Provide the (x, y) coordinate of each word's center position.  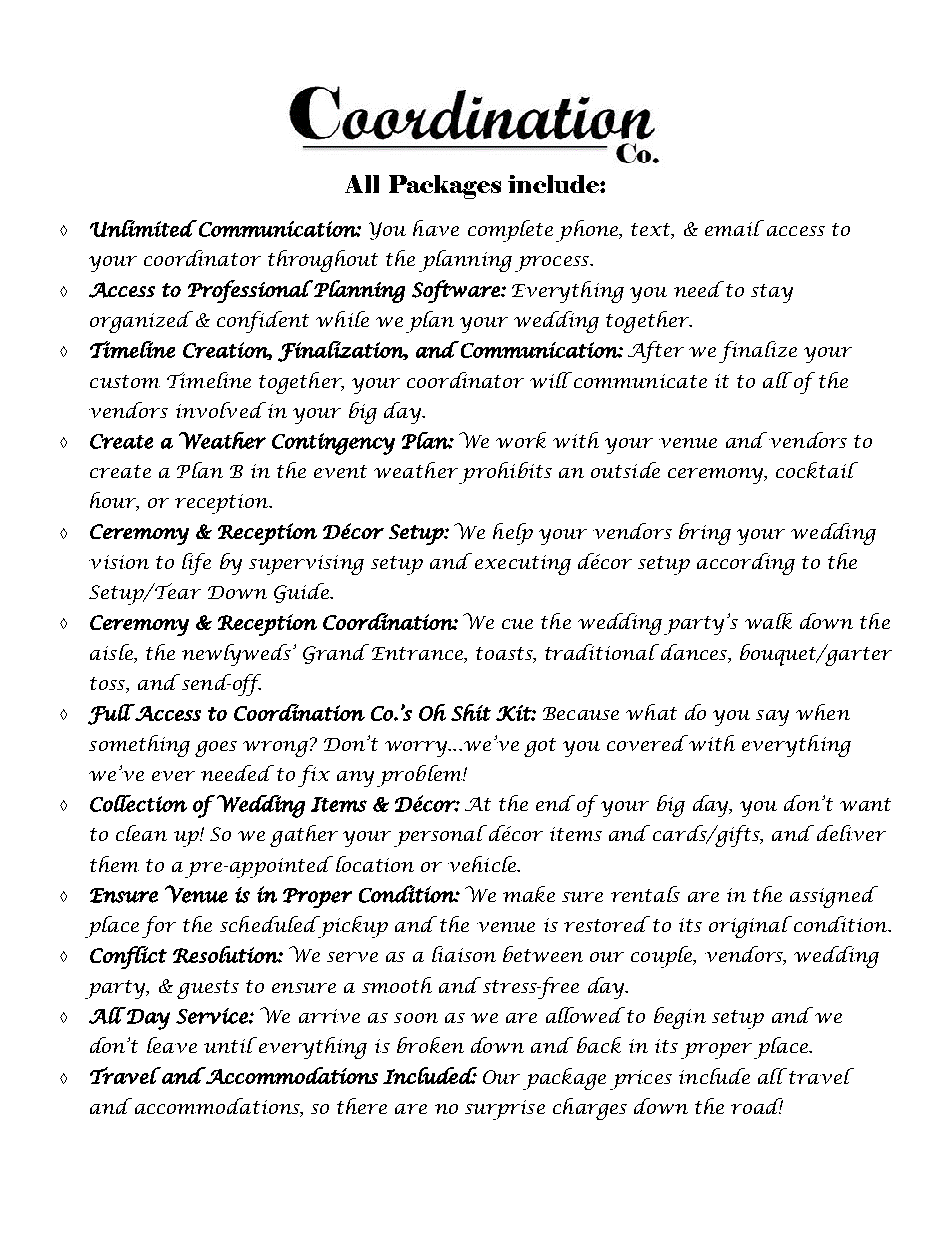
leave (172, 1045)
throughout (323, 261)
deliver (851, 833)
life (196, 564)
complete (510, 231)
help (513, 534)
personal (440, 836)
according (746, 564)
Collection (138, 803)
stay (772, 293)
